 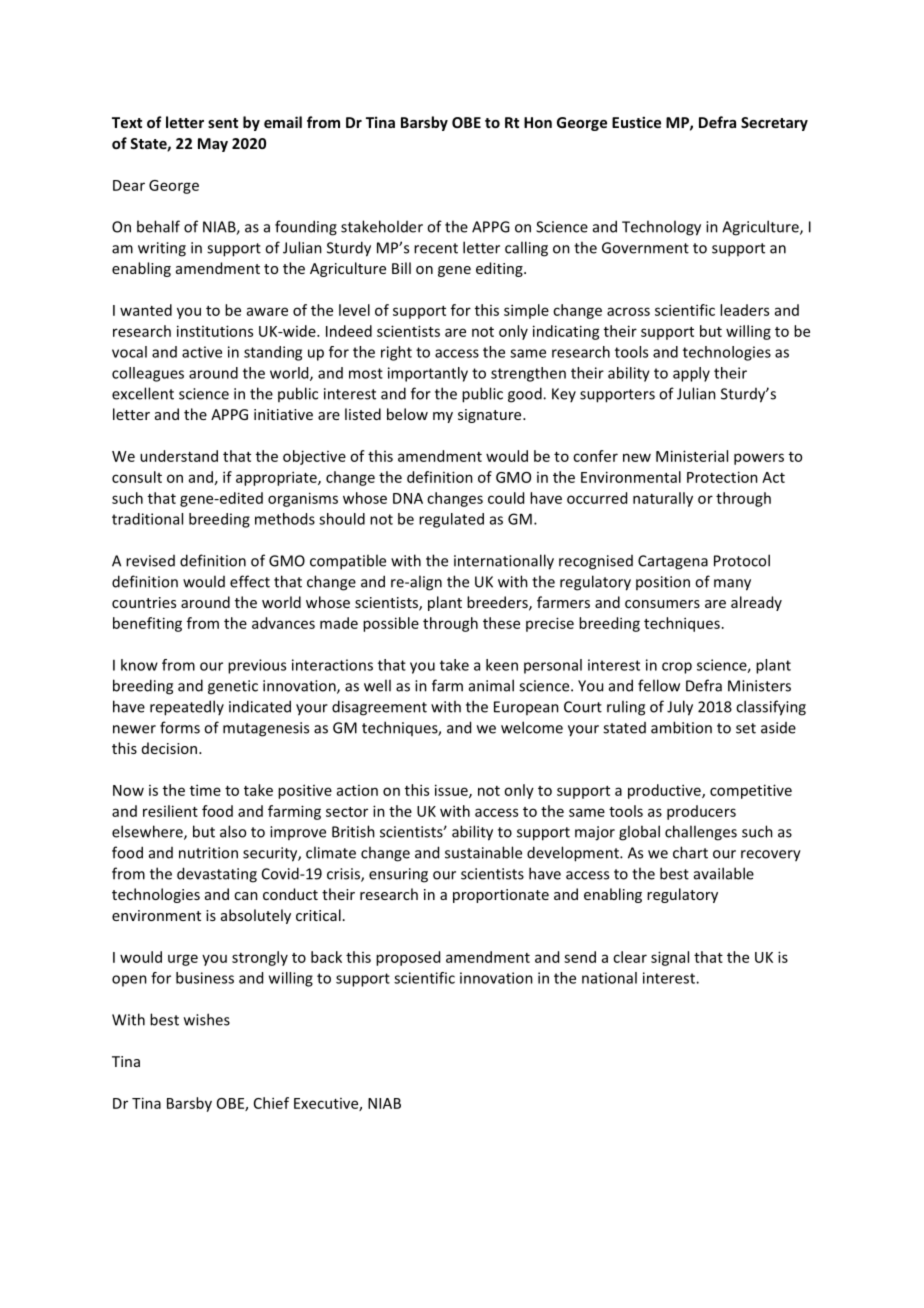 I want to click on benefiting, so click(x=147, y=624).
